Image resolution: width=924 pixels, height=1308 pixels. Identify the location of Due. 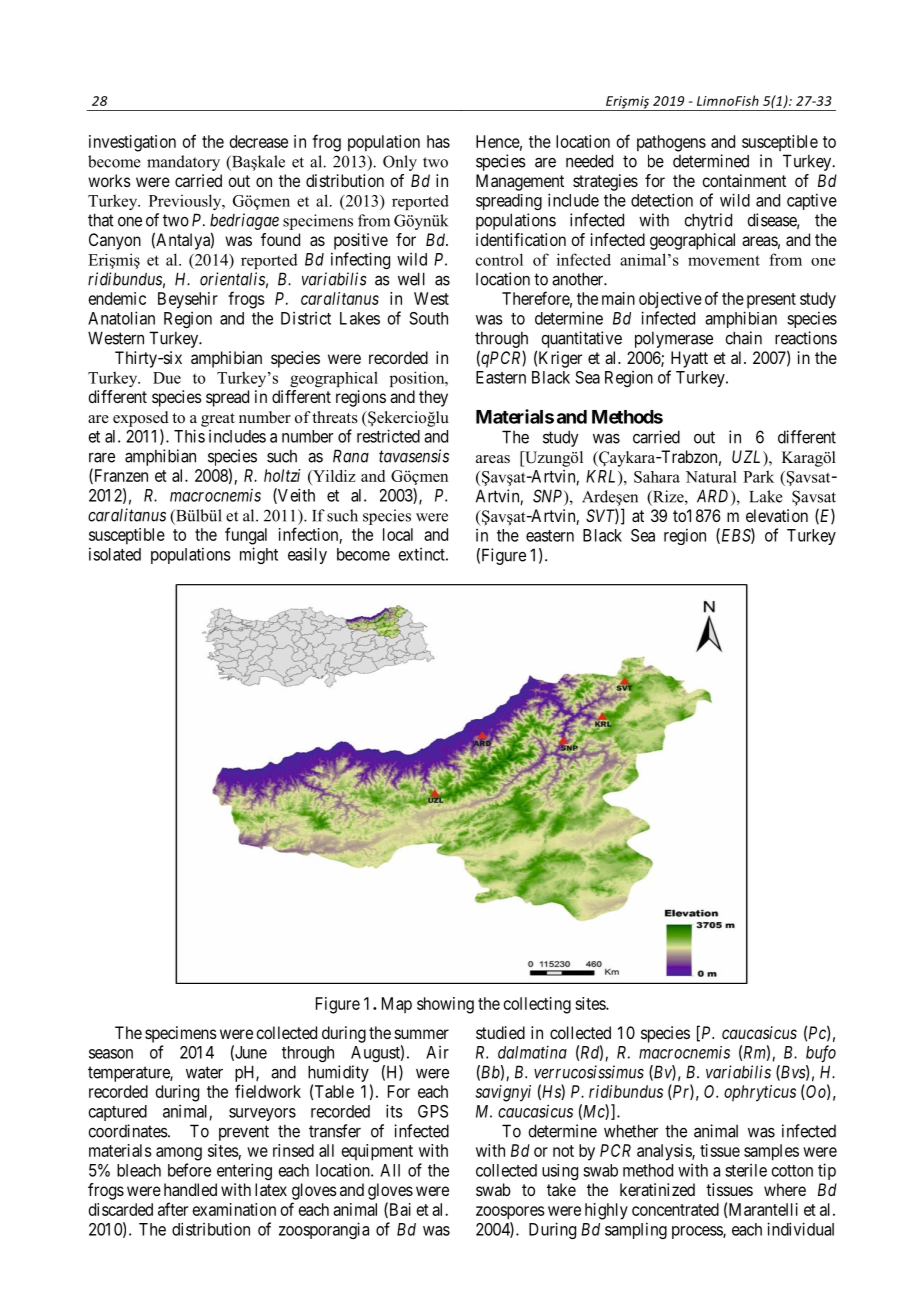
(167, 378).
